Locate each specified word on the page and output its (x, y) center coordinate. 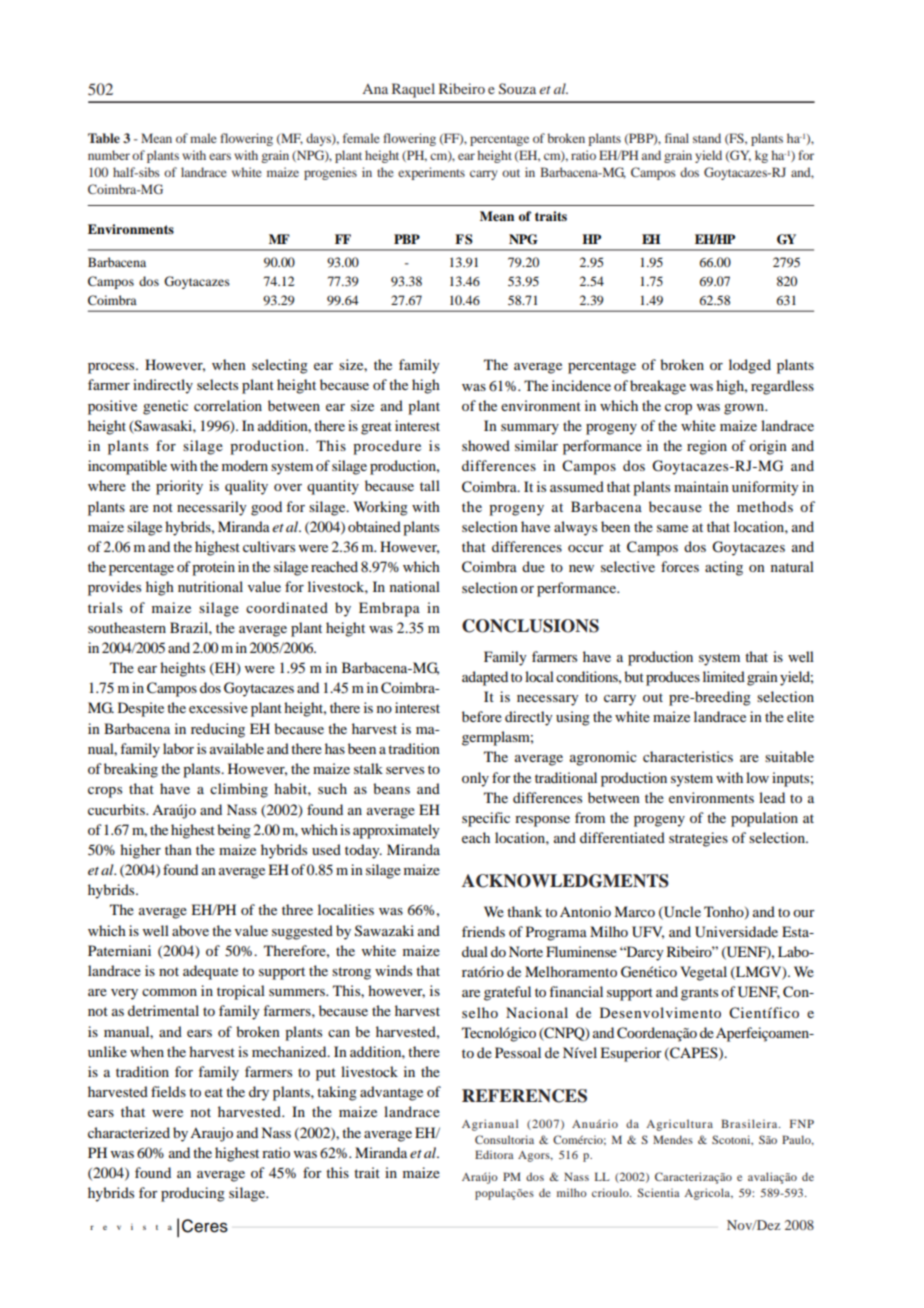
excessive (218, 707)
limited (724, 676)
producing (193, 1194)
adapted (485, 678)
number (109, 155)
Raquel (413, 90)
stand (707, 138)
